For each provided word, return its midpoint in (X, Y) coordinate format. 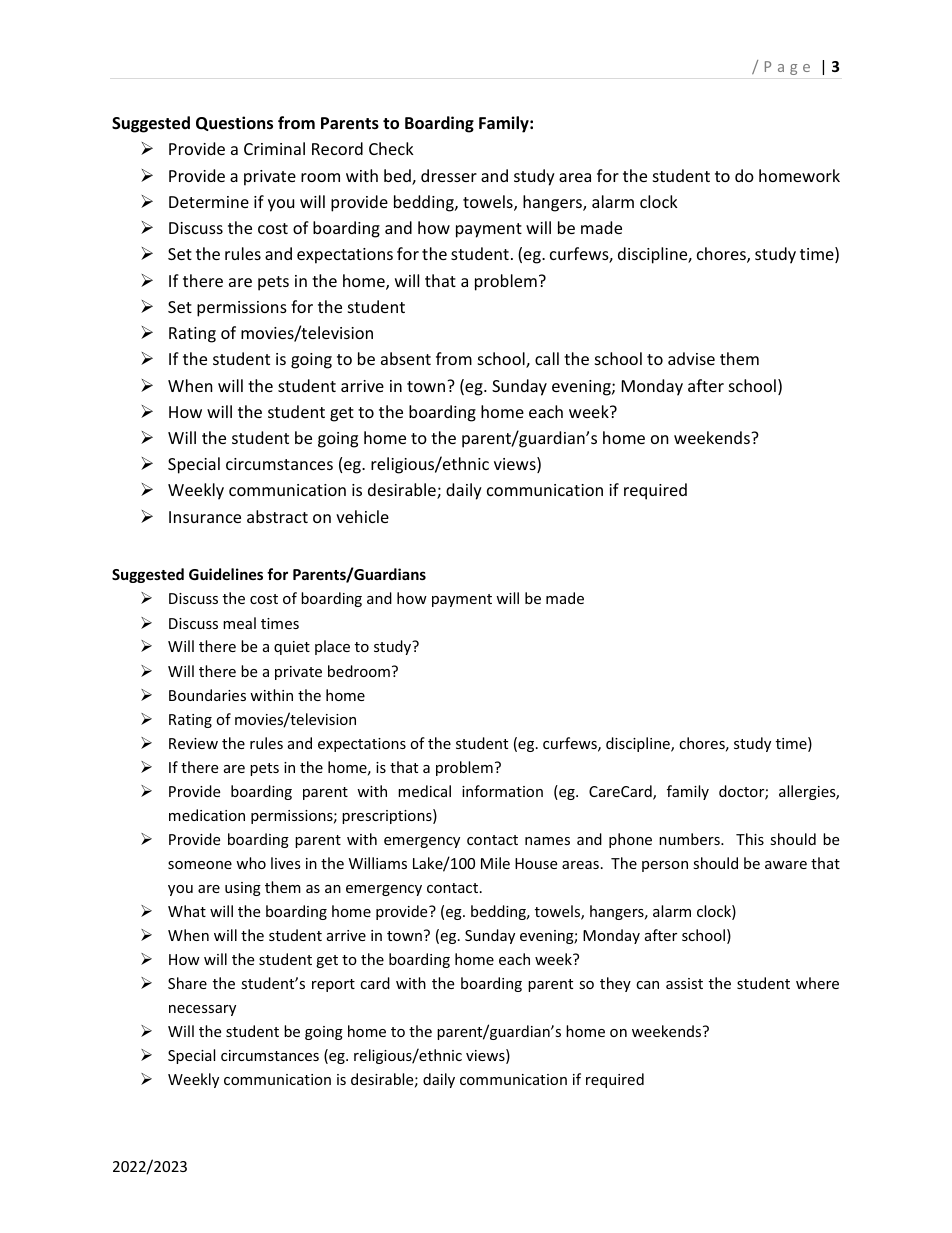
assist (684, 983)
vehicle (362, 516)
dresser (449, 175)
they (615, 984)
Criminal (274, 148)
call (547, 358)
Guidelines (226, 574)
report (333, 985)
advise (691, 358)
